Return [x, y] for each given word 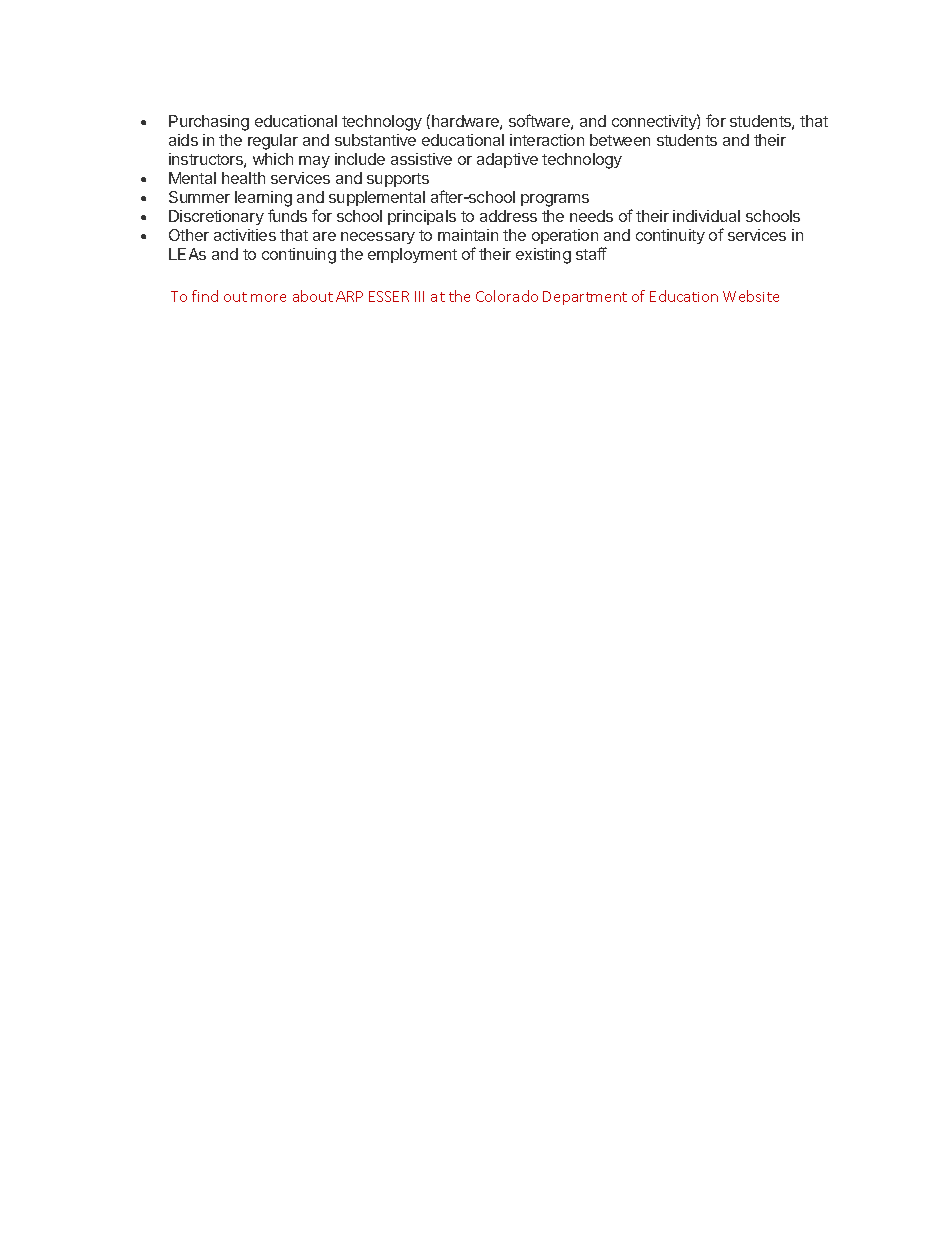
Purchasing [209, 123]
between [620, 140]
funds [287, 215]
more [268, 298]
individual [706, 216]
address [508, 216]
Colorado [507, 296]
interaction [547, 140]
